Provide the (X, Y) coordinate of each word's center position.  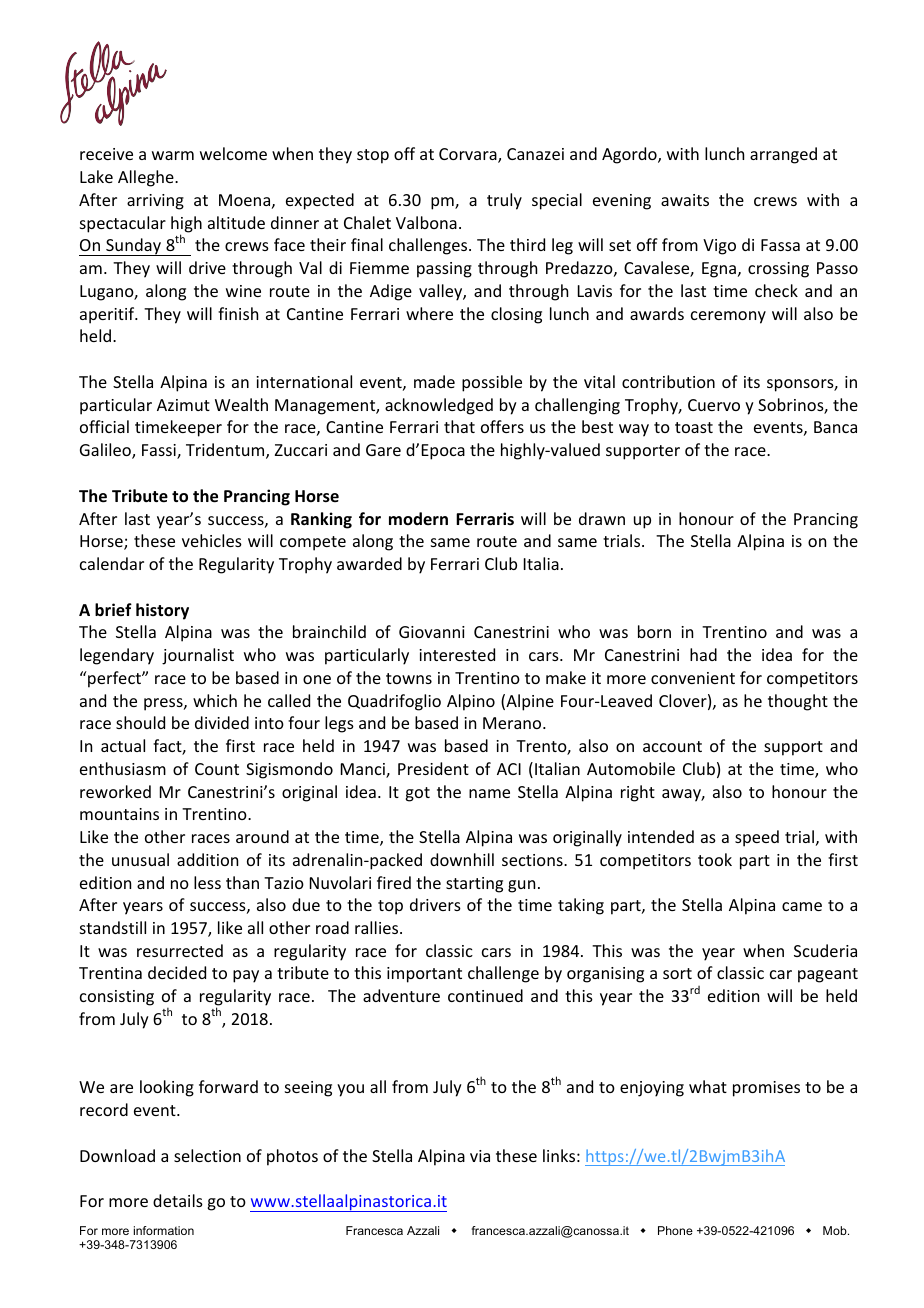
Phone (675, 1230)
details (178, 1200)
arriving (155, 202)
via (480, 1156)
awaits (685, 200)
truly (504, 201)
